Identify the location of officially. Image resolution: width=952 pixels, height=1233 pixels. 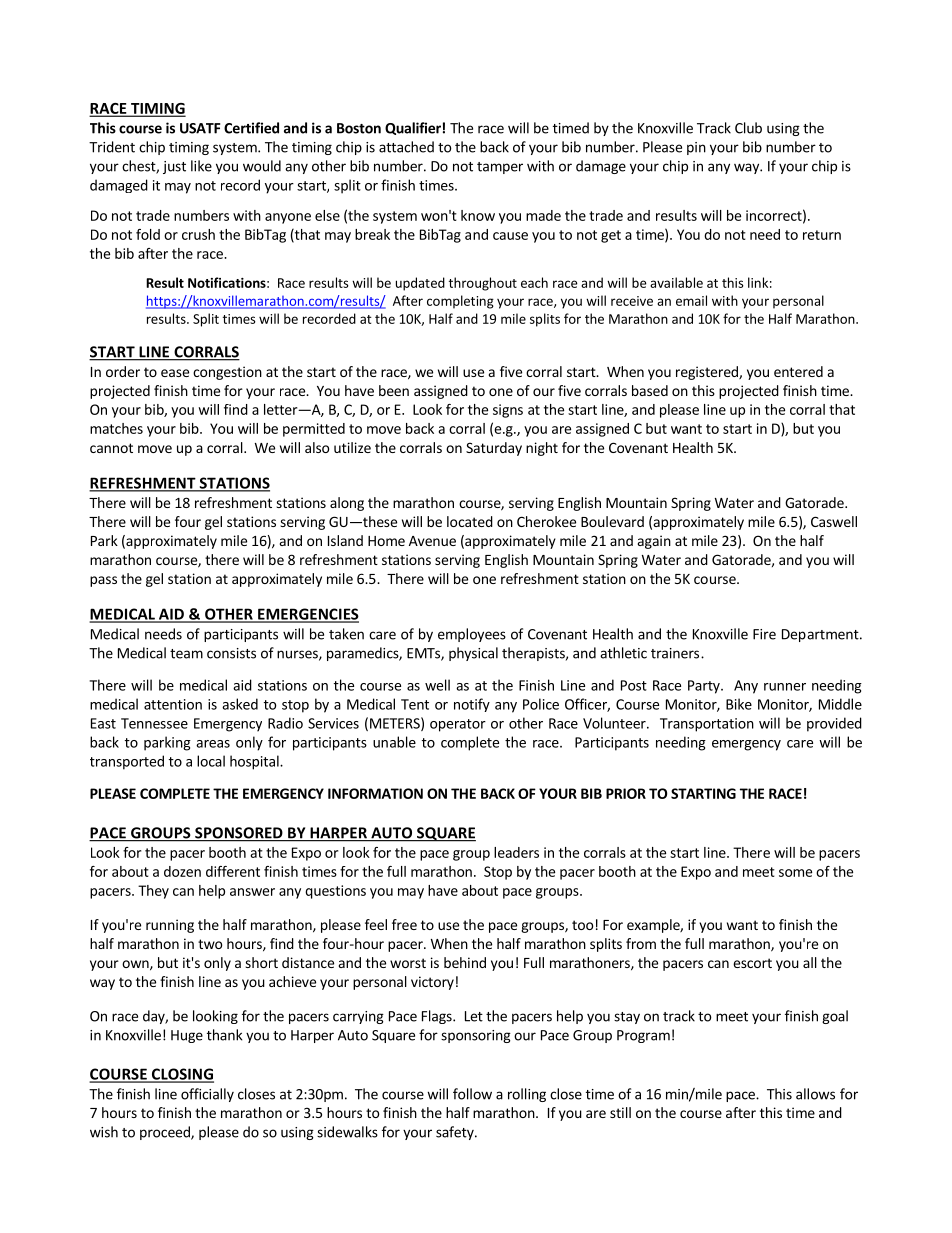
(207, 1095).
